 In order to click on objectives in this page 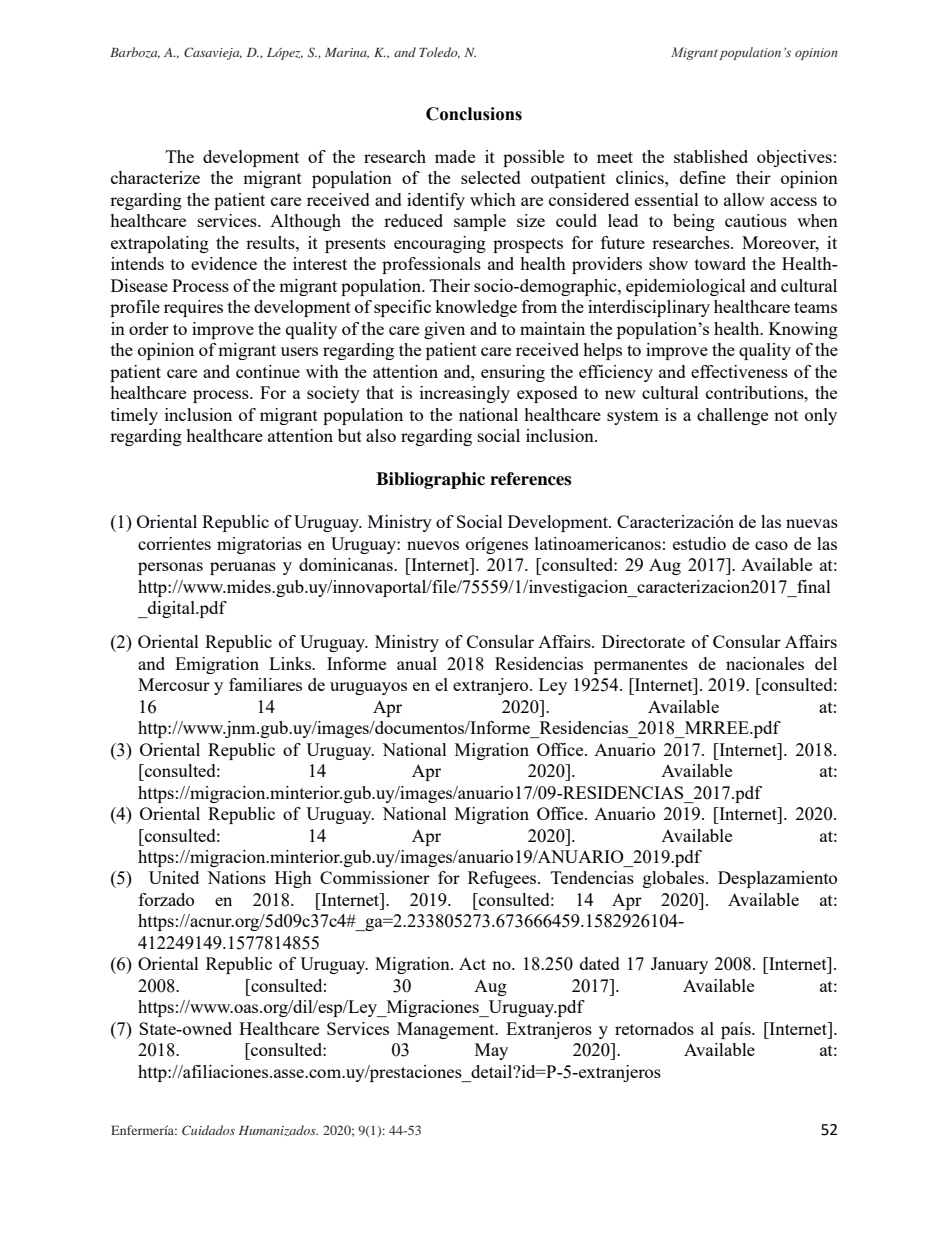, I will do `click(794, 158)`.
